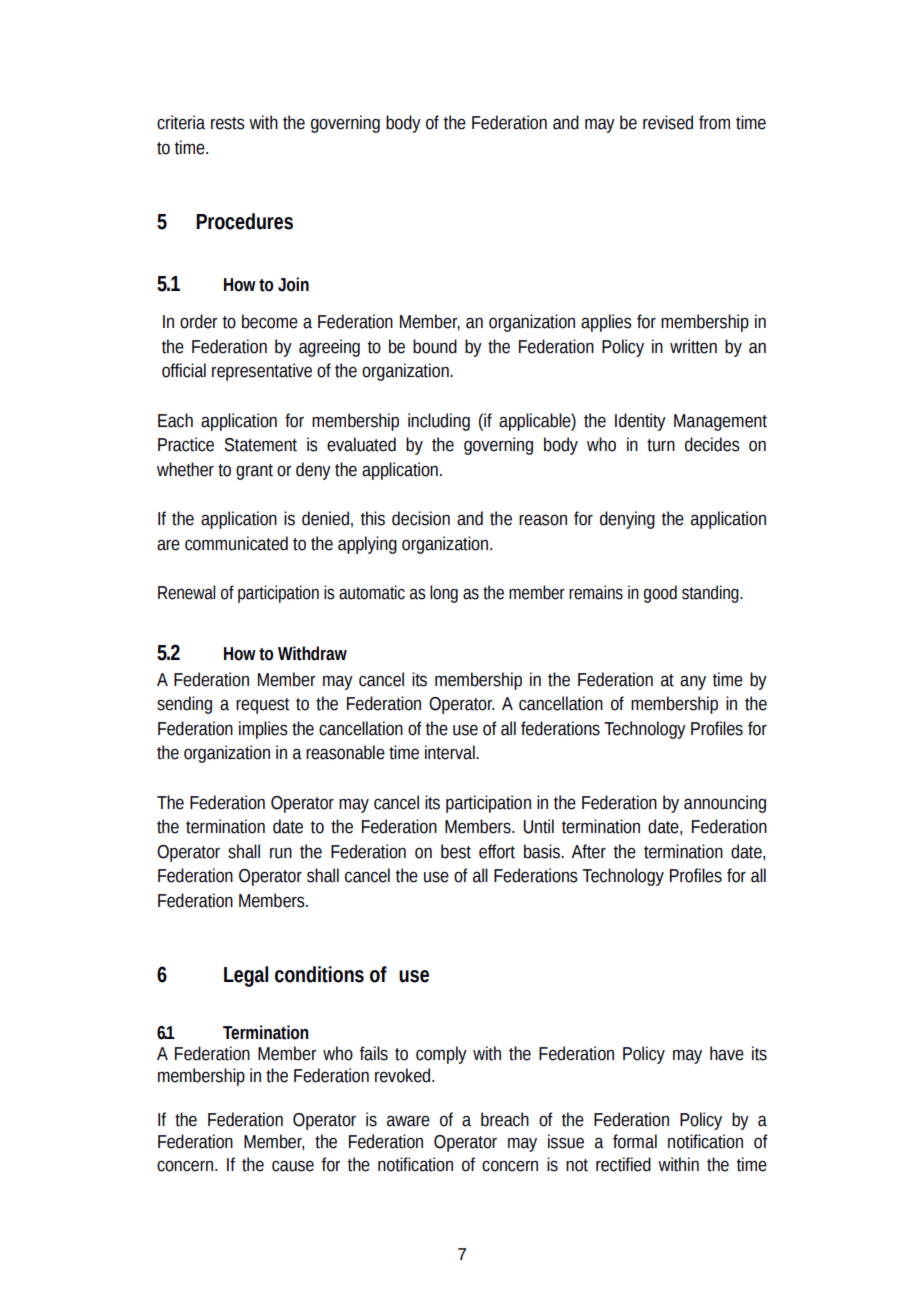 The height and width of the screenshot is (1308, 924). Describe the element at coordinates (668, 122) in the screenshot. I see `revised` at that location.
